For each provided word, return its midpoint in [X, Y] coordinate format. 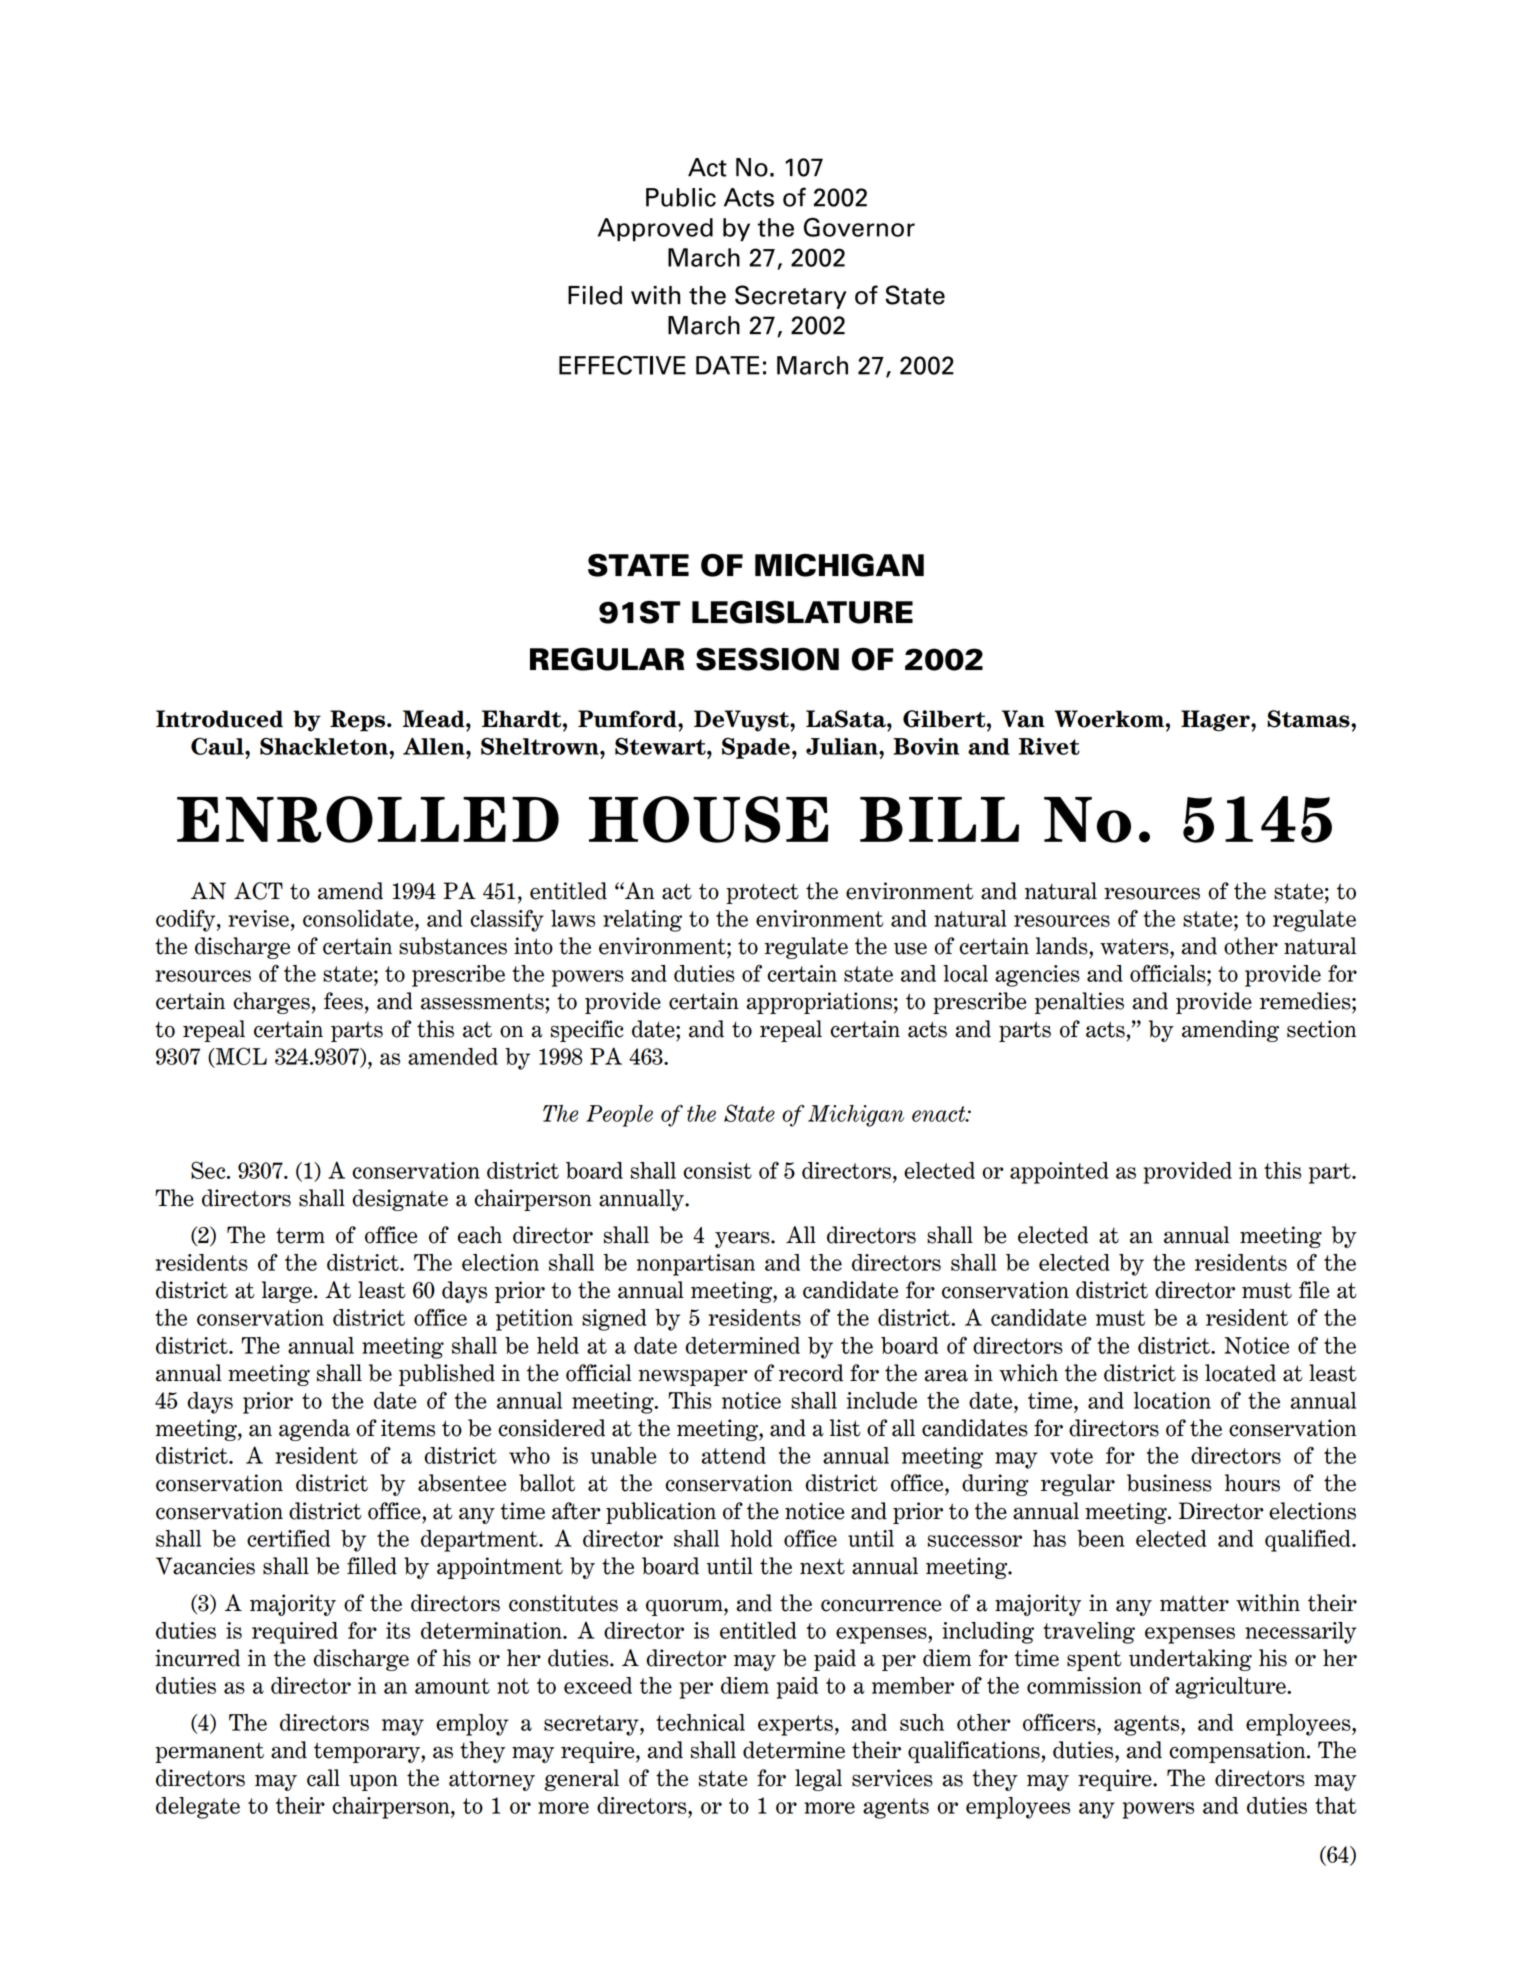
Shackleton [325, 746]
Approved [655, 229]
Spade [756, 748]
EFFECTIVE [622, 365]
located [1240, 1373]
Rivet [1049, 746]
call [323, 1778]
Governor [859, 227]
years [743, 1239]
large [288, 1292]
